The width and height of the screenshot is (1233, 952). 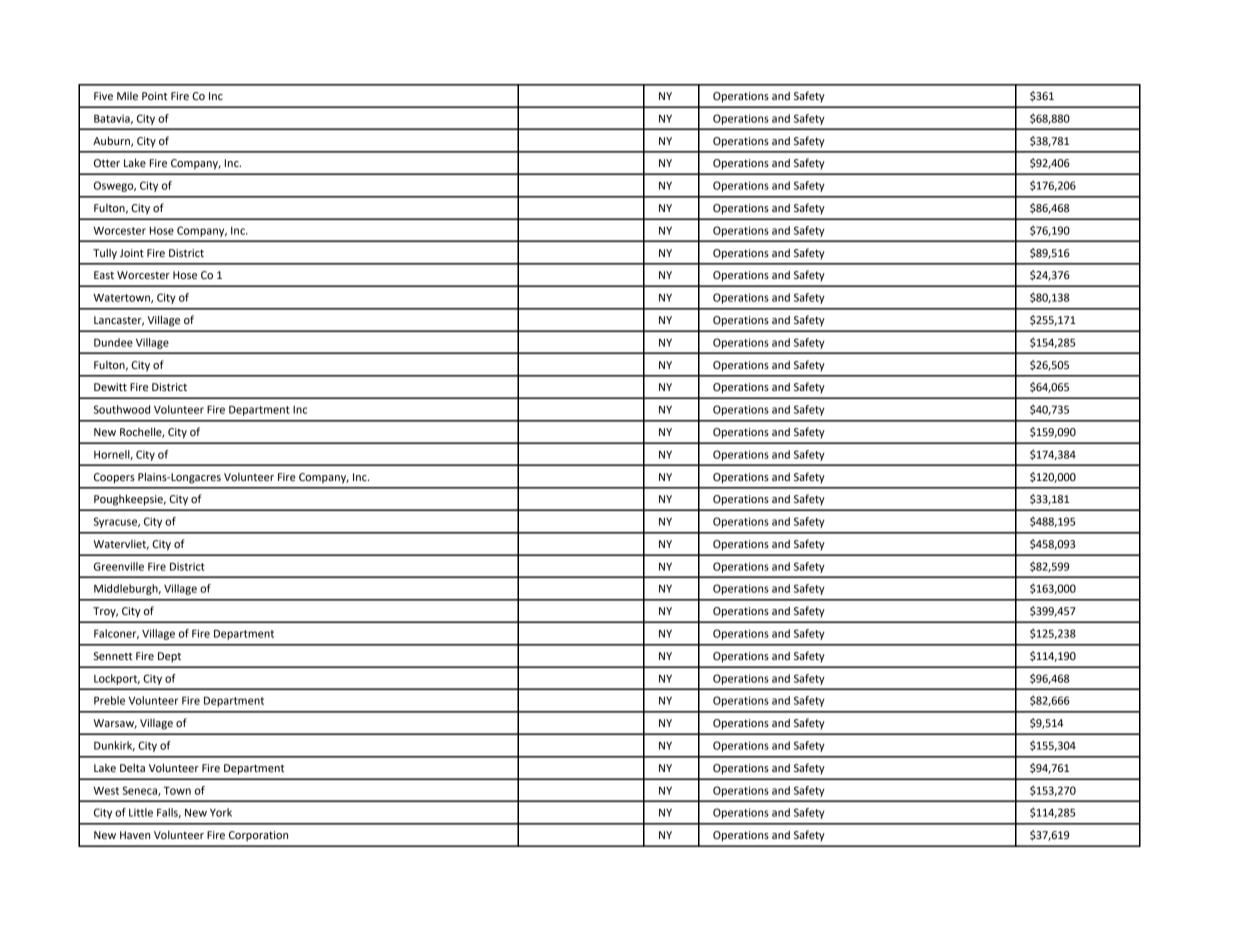 What do you see at coordinates (154, 96) in the screenshot?
I see `Point` at bounding box center [154, 96].
